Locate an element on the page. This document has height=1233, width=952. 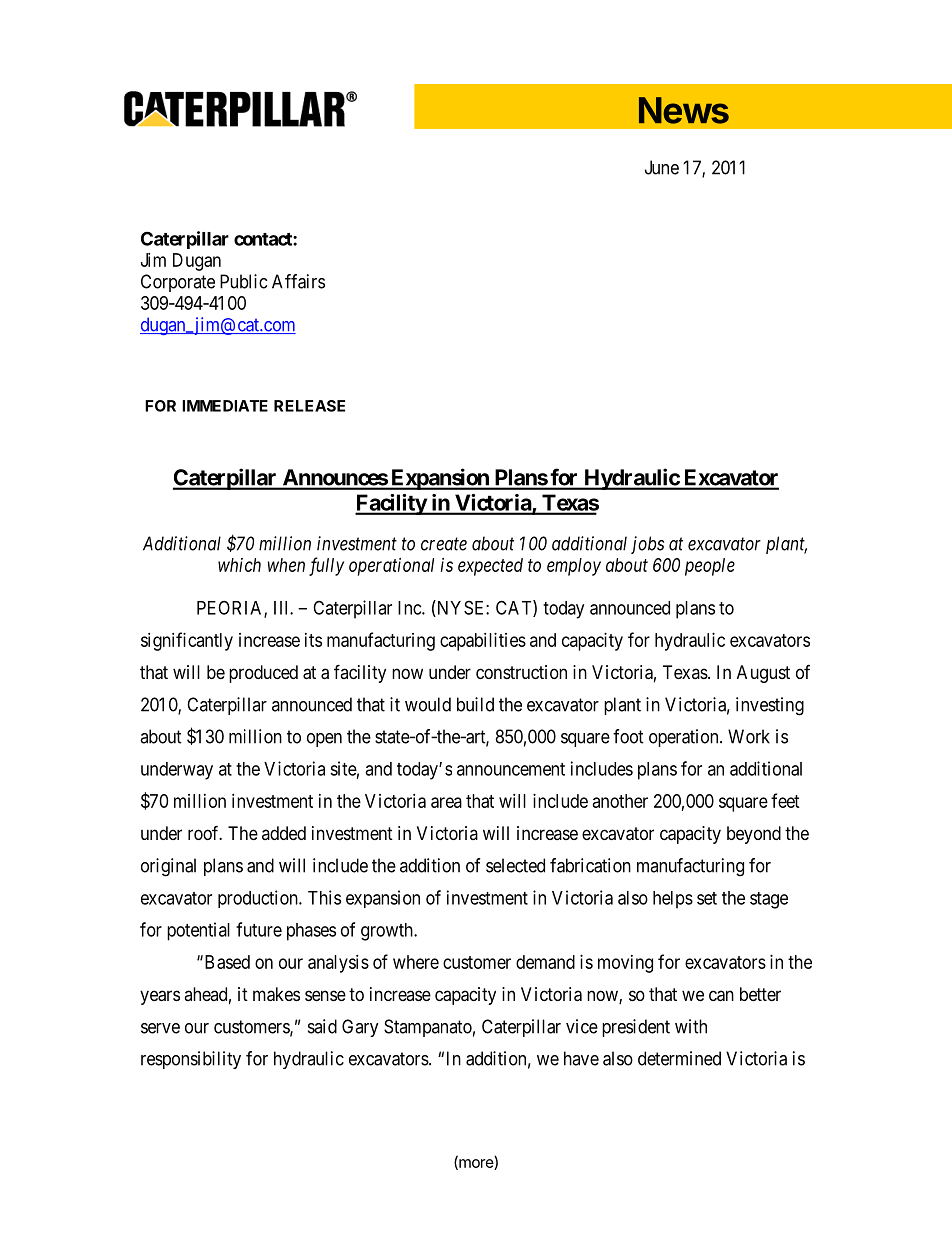
with is located at coordinates (691, 1026).
